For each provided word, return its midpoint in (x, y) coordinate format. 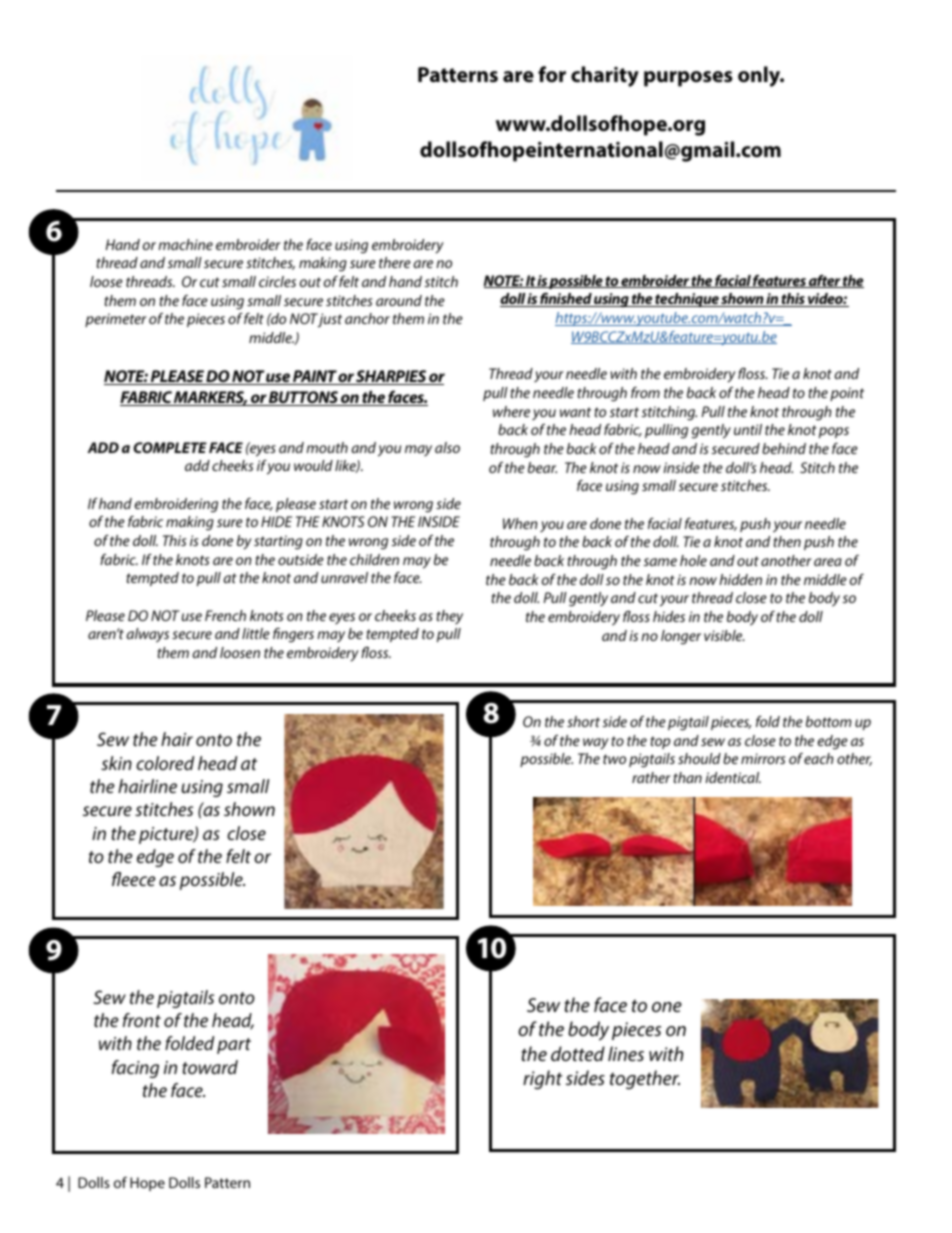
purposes (688, 79)
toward (210, 1067)
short (583, 721)
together (645, 1079)
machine (185, 244)
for (552, 74)
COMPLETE (170, 447)
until (748, 429)
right (542, 1080)
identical (733, 777)
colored (165, 763)
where (511, 411)
